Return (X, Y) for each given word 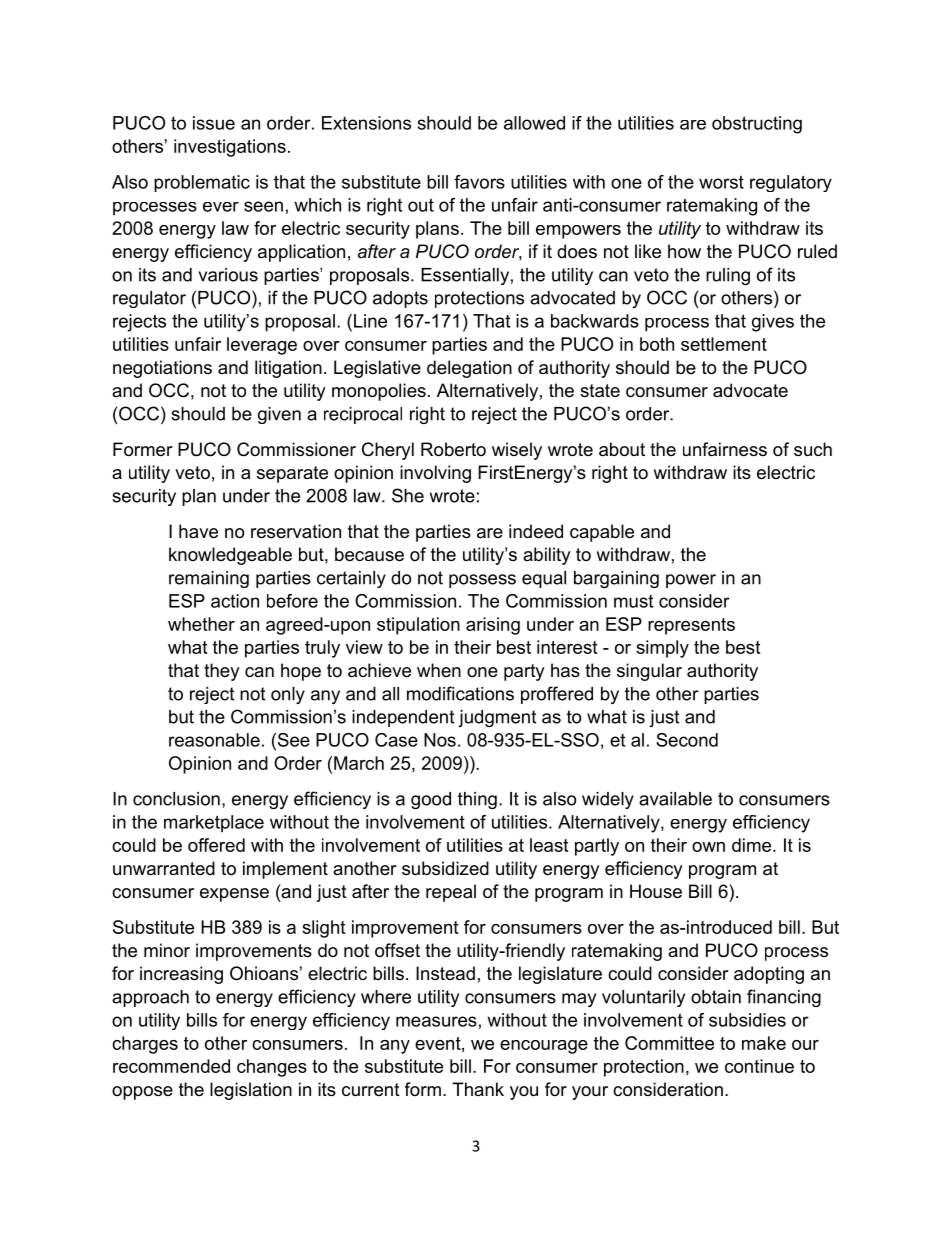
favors (479, 182)
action (235, 601)
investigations (230, 148)
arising (493, 626)
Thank (478, 1089)
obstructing (757, 125)
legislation (251, 1091)
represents (691, 626)
